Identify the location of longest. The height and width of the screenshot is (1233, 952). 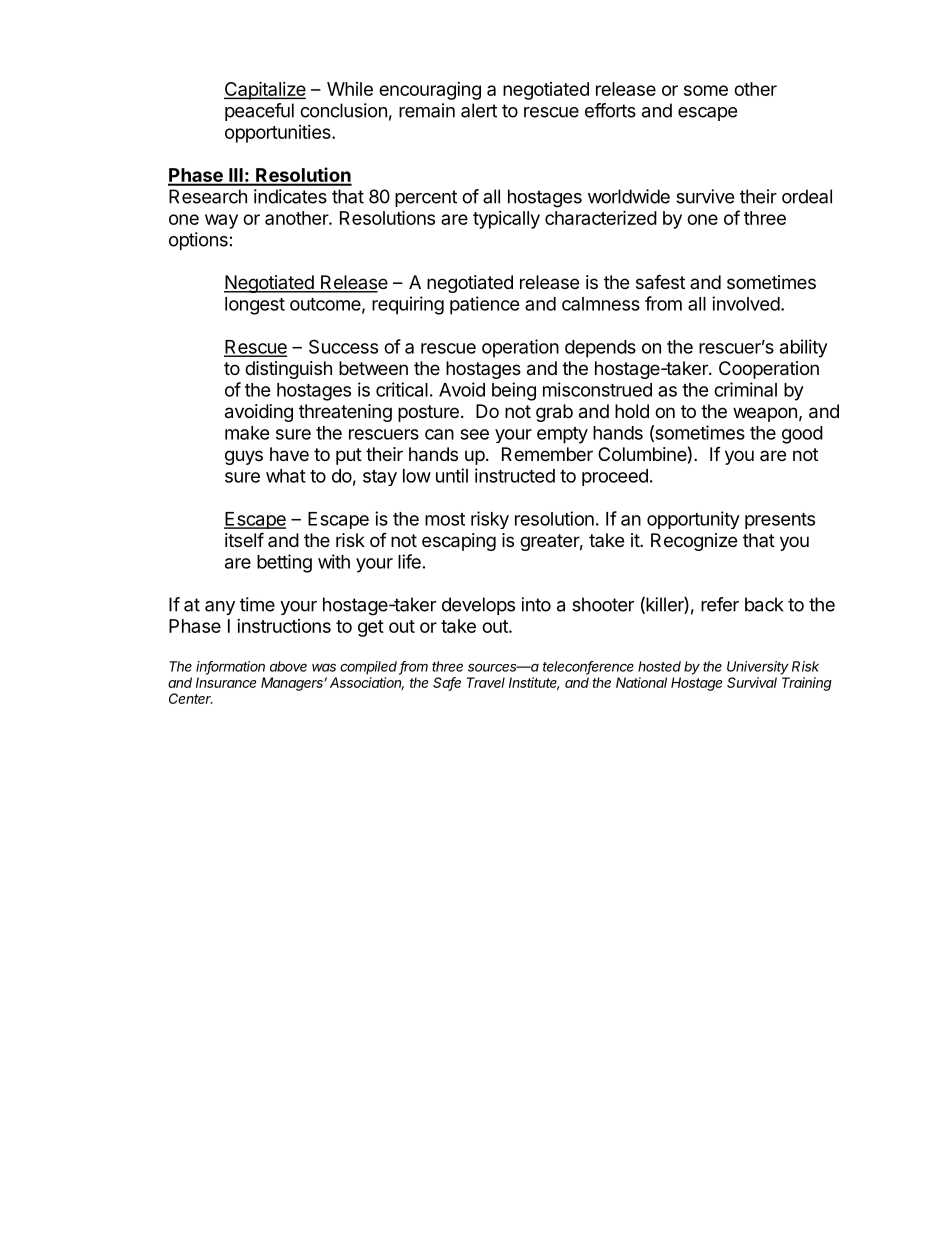
(255, 306).
